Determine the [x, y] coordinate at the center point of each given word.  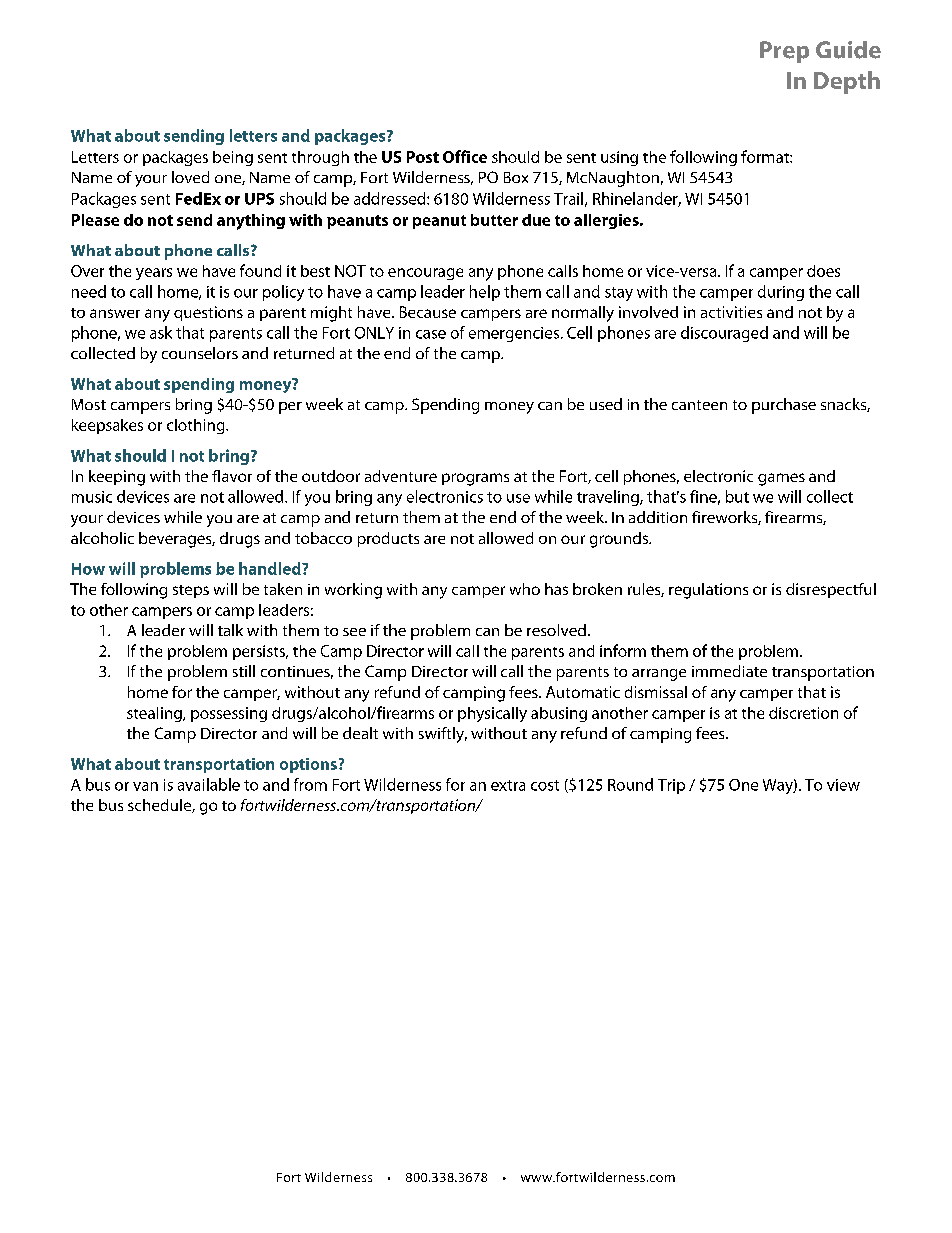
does [823, 271]
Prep [784, 52]
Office [465, 156]
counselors [200, 353]
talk [230, 630]
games [781, 479]
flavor [232, 476]
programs [475, 479]
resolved [556, 630]
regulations [708, 591]
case [431, 334]
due [536, 220]
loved [190, 177]
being [233, 158]
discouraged [724, 334]
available [209, 784]
